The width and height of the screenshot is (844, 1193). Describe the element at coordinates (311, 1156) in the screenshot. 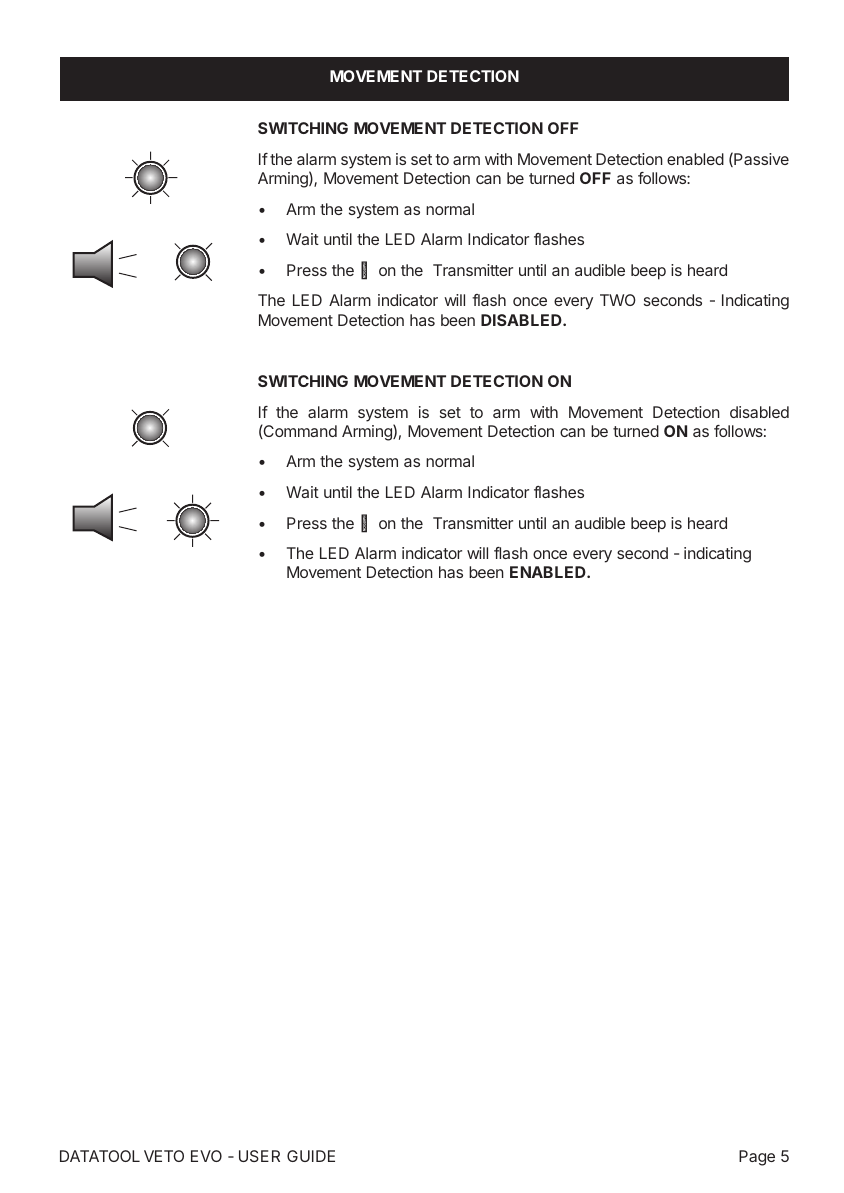

I see `GUIDE` at that location.
